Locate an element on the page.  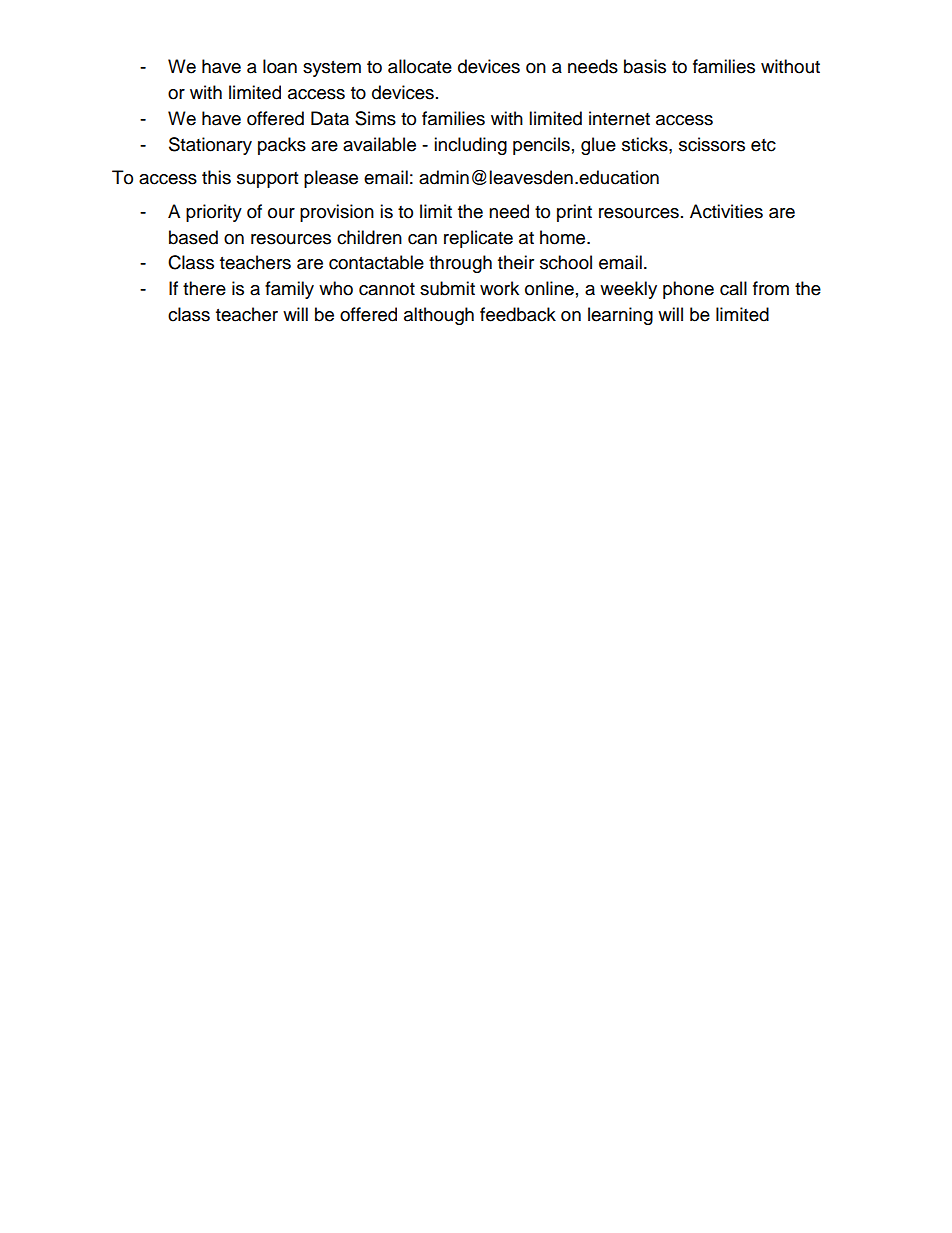
scissors is located at coordinates (712, 144).
